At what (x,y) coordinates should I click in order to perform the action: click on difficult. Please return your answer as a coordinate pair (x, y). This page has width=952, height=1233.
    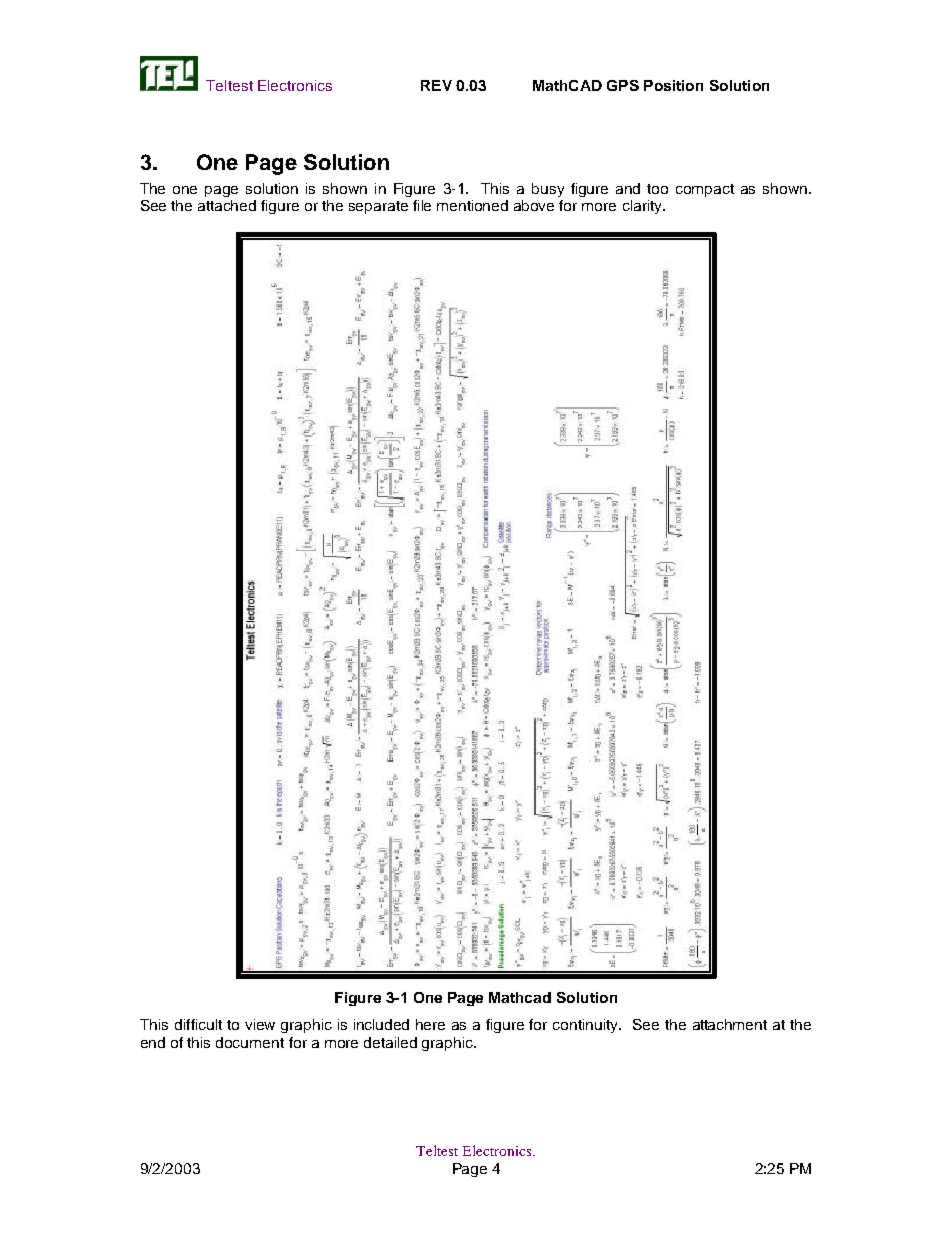
    Looking at the image, I should click on (198, 1024).
